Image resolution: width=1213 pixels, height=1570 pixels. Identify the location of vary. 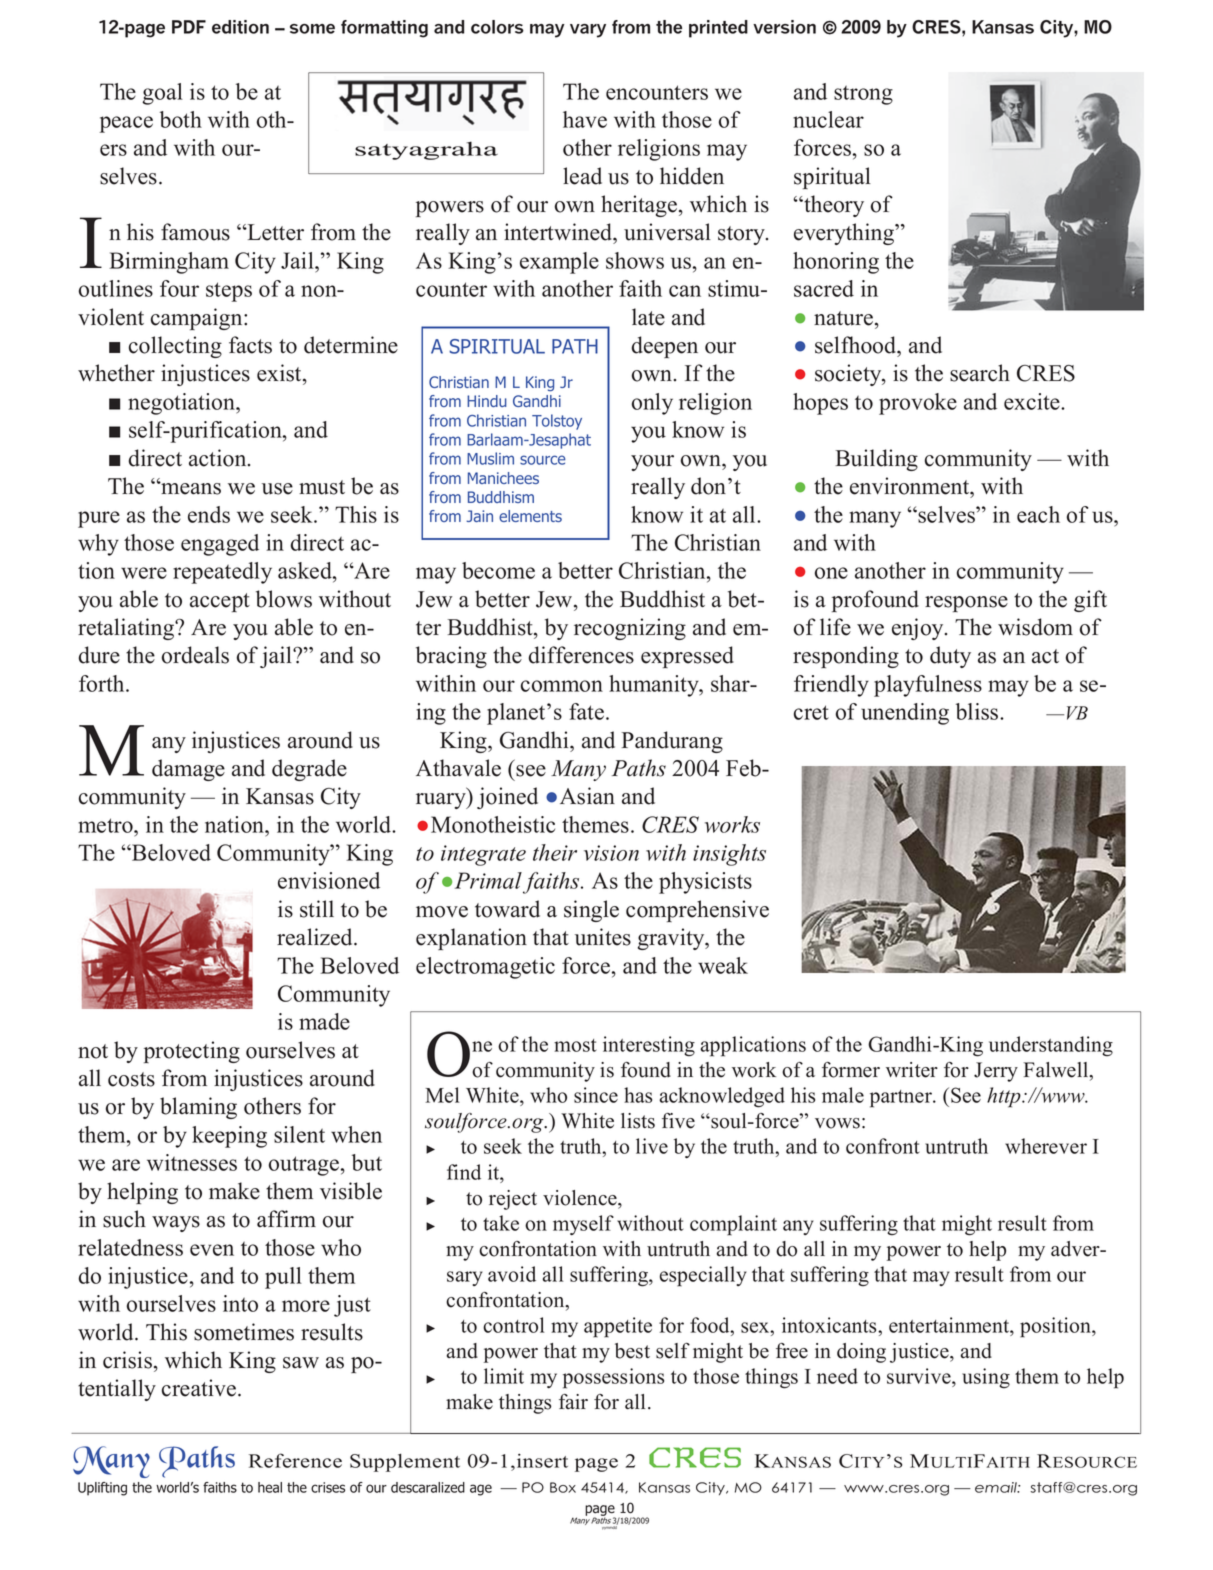
(588, 31).
